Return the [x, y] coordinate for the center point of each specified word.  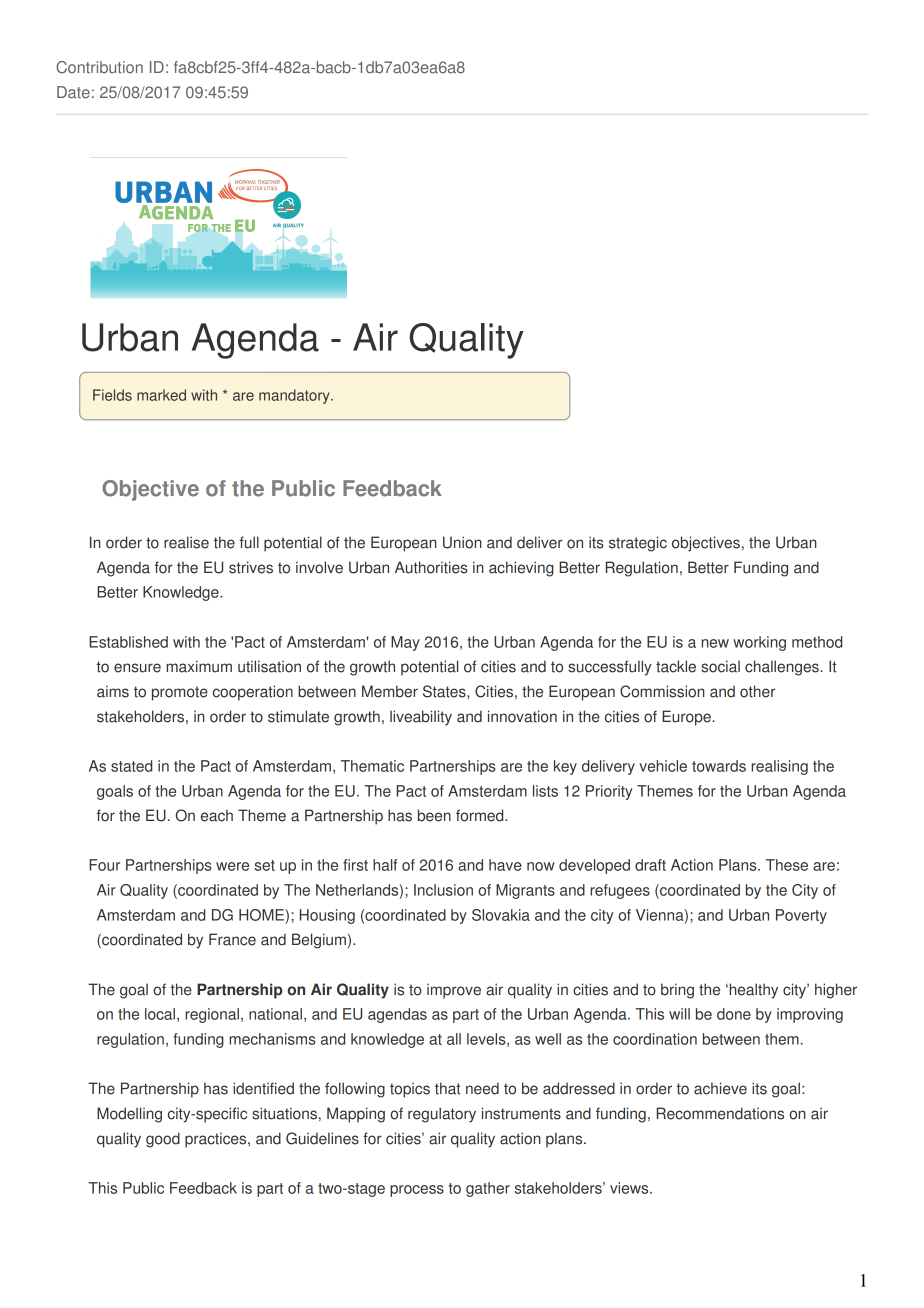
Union [462, 542]
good [163, 1140]
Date [73, 92]
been [434, 815]
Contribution [99, 67]
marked [161, 395]
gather [488, 1189]
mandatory [295, 396]
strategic [638, 544]
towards [719, 766]
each [217, 815]
